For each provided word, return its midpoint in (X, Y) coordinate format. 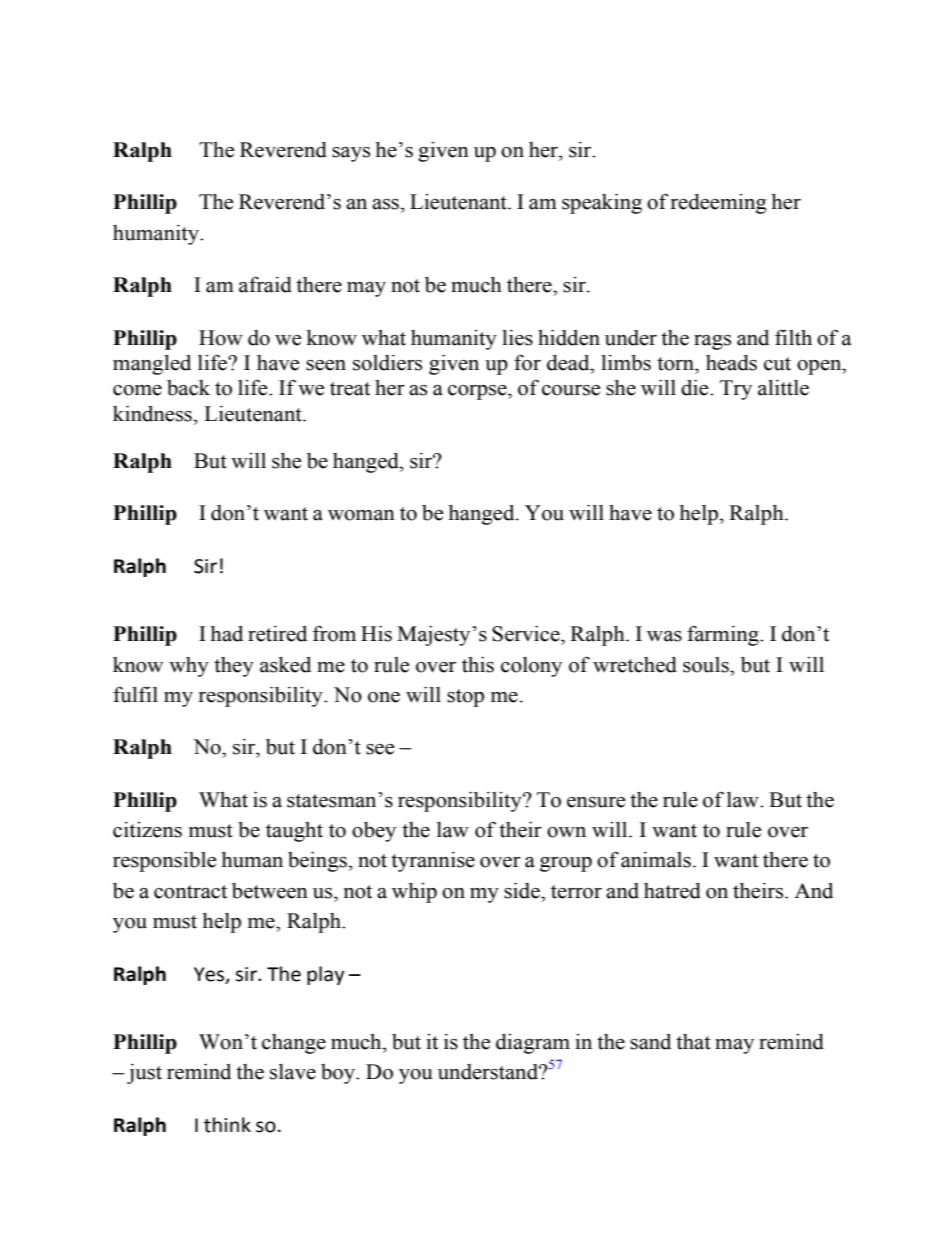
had (227, 634)
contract (190, 892)
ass (385, 204)
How (221, 338)
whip (414, 893)
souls (707, 665)
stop (465, 698)
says (351, 154)
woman (361, 515)
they (234, 667)
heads (731, 363)
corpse (478, 392)
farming (724, 635)
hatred (672, 891)
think (227, 1125)
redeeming (719, 204)
